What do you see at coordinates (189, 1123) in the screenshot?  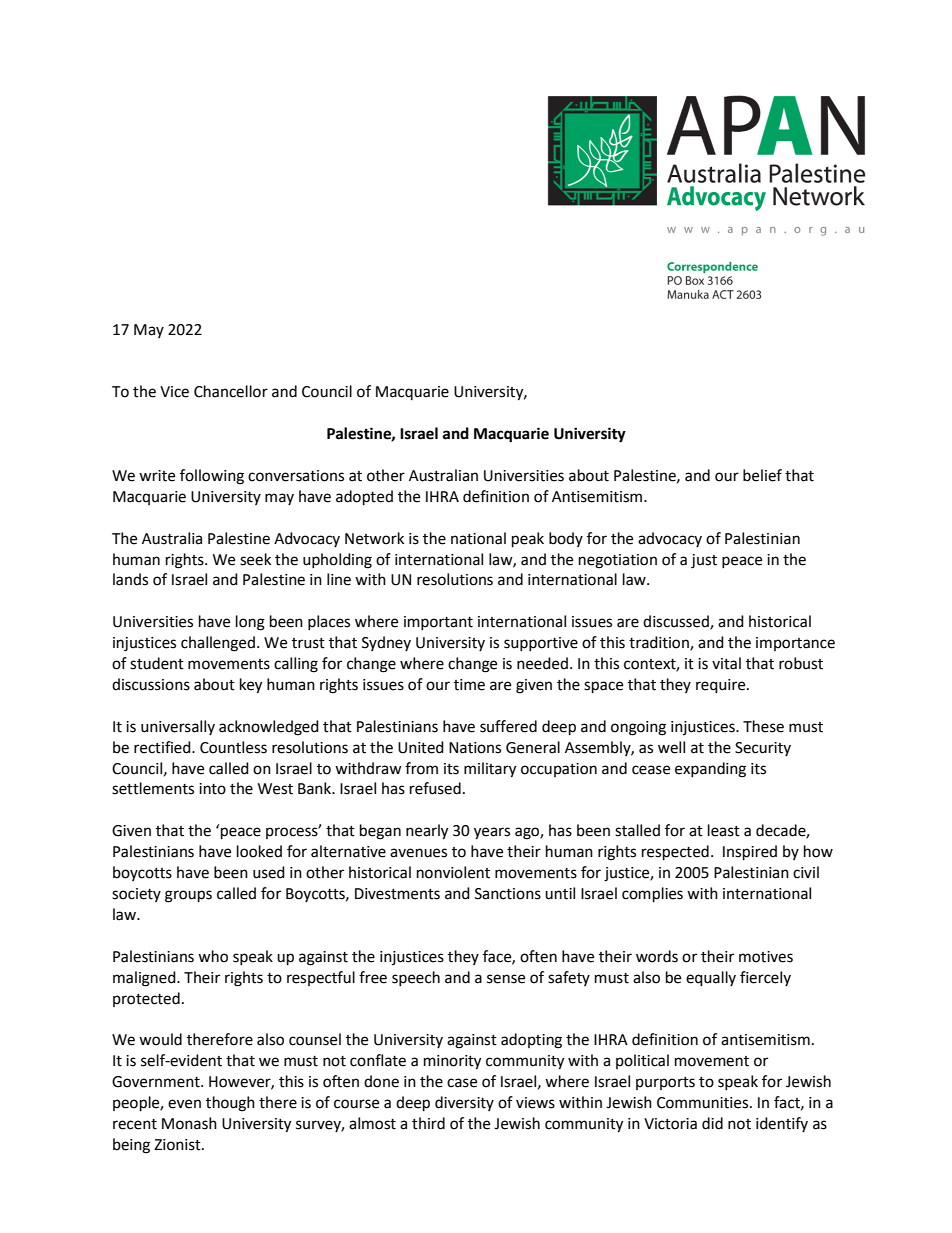 I see `Monash` at bounding box center [189, 1123].
